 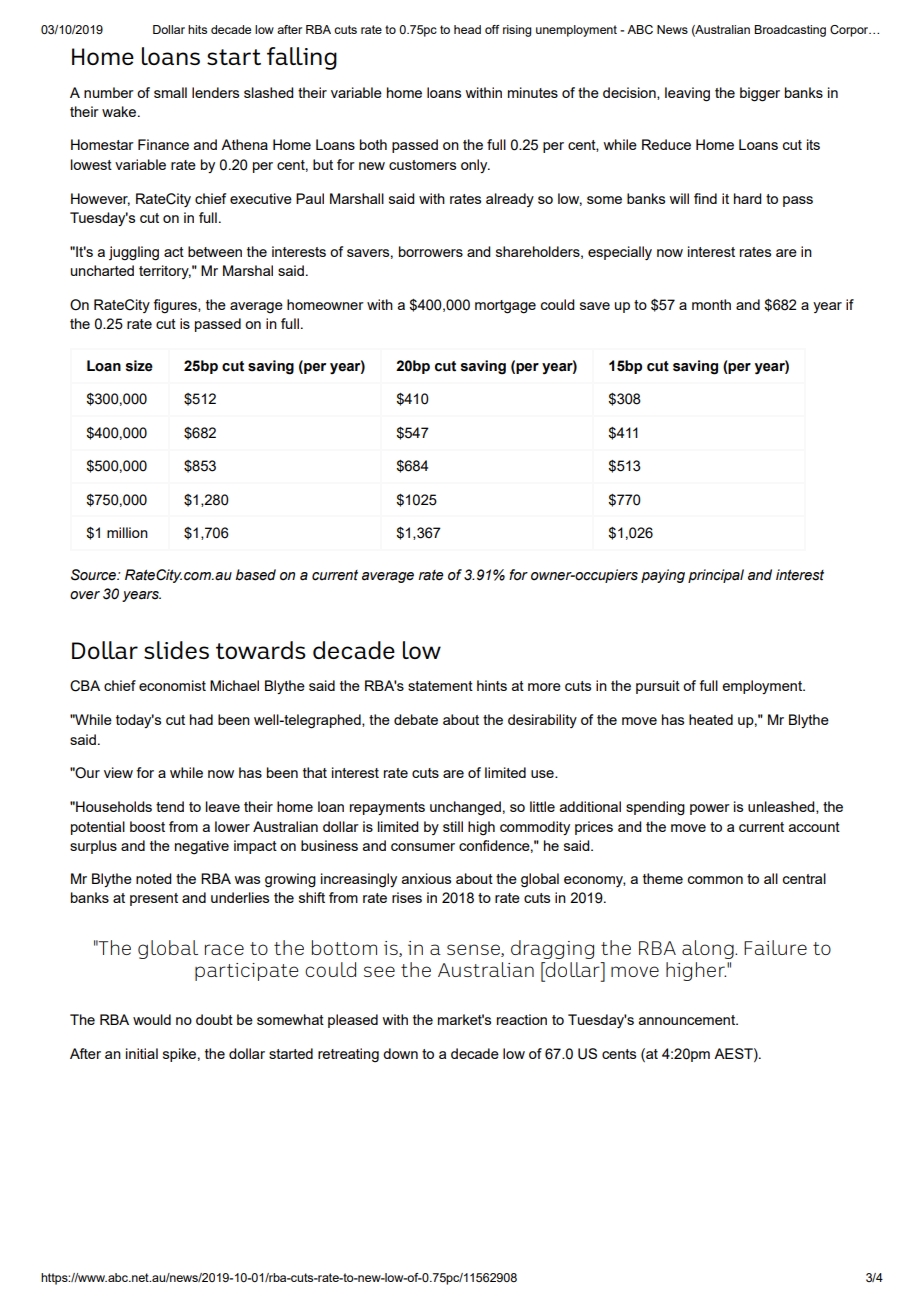 I want to click on statement, so click(x=440, y=686).
